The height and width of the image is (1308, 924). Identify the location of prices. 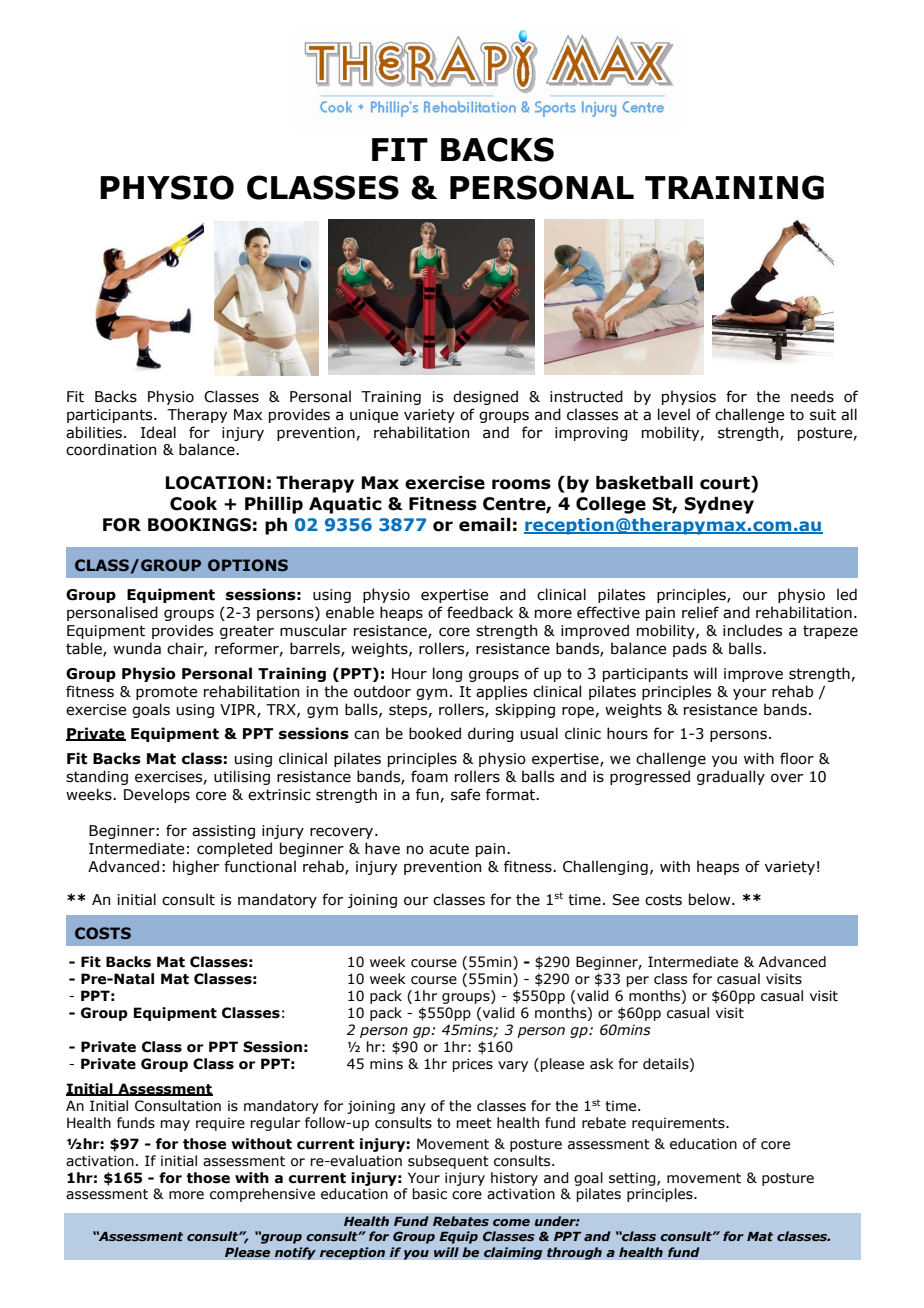
(472, 1065).
